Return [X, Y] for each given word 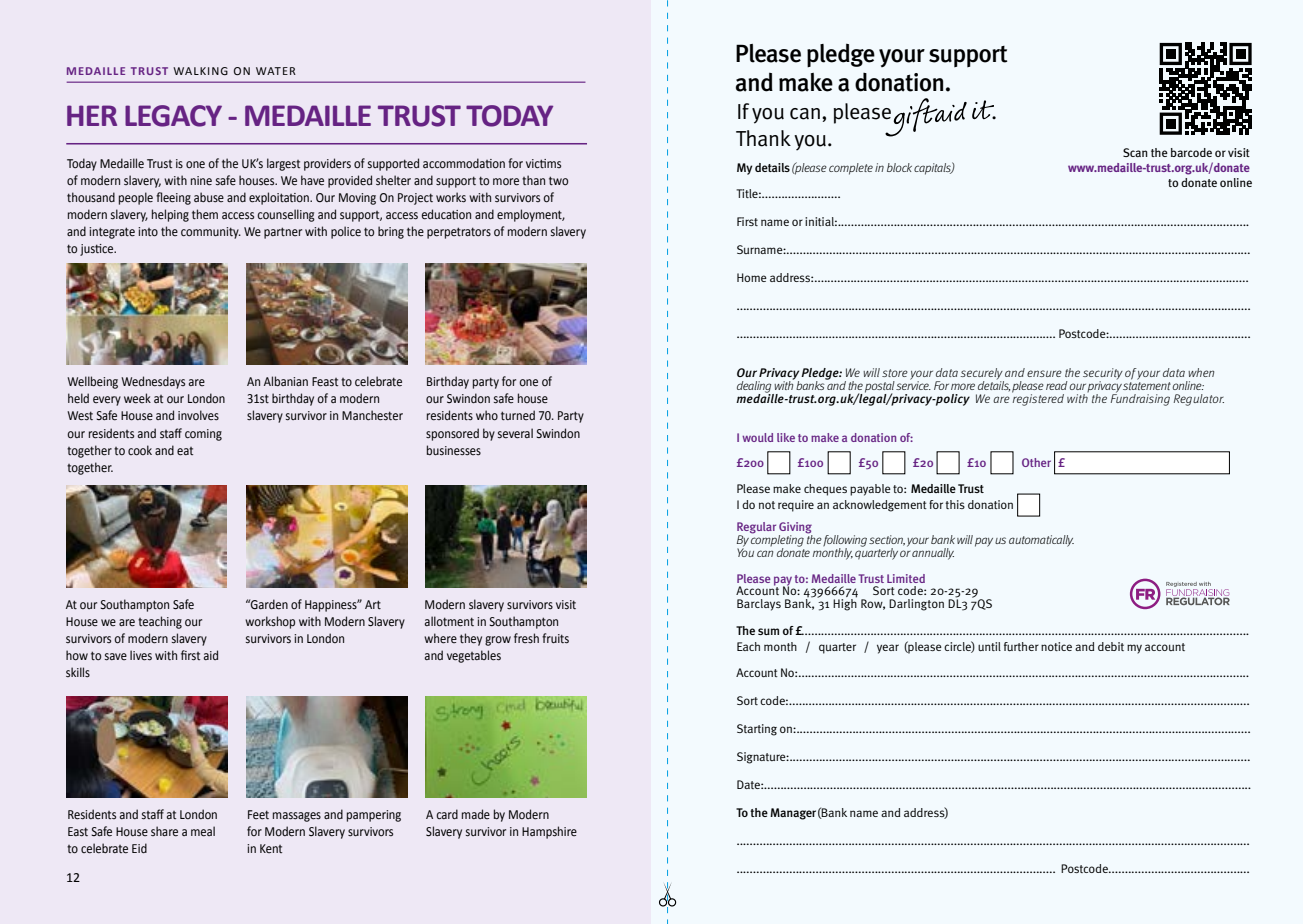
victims [543, 164]
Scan [1135, 152]
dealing [755, 388]
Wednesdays [153, 382]
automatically [1041, 541]
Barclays [759, 605]
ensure [1044, 373]
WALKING [200, 71]
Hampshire [549, 832]
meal [203, 831]
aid [211, 655]
